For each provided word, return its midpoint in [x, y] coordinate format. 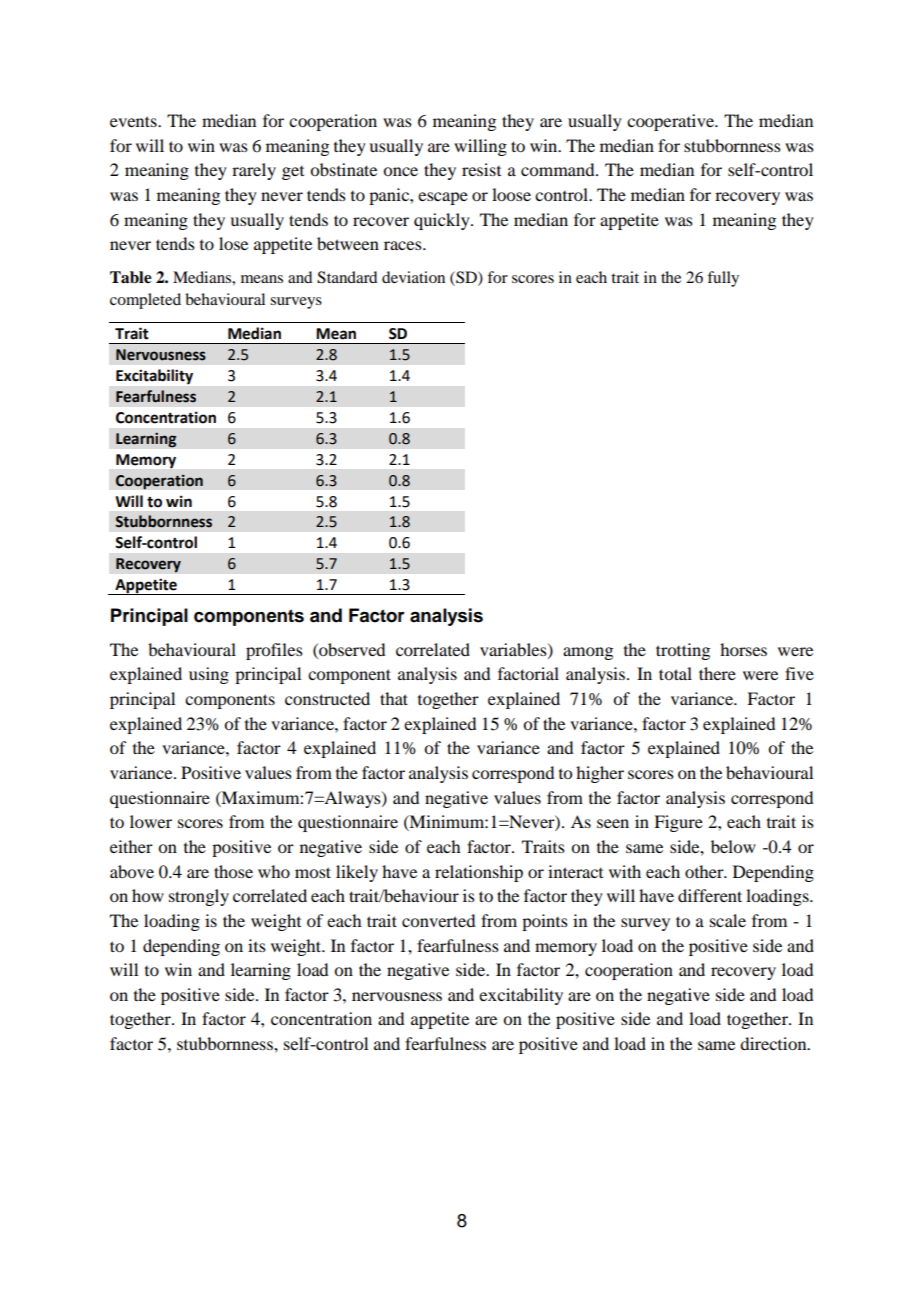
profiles [274, 651]
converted [438, 920]
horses [743, 649]
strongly [199, 897]
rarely [254, 171]
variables [514, 650]
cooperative [671, 122]
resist [481, 169]
